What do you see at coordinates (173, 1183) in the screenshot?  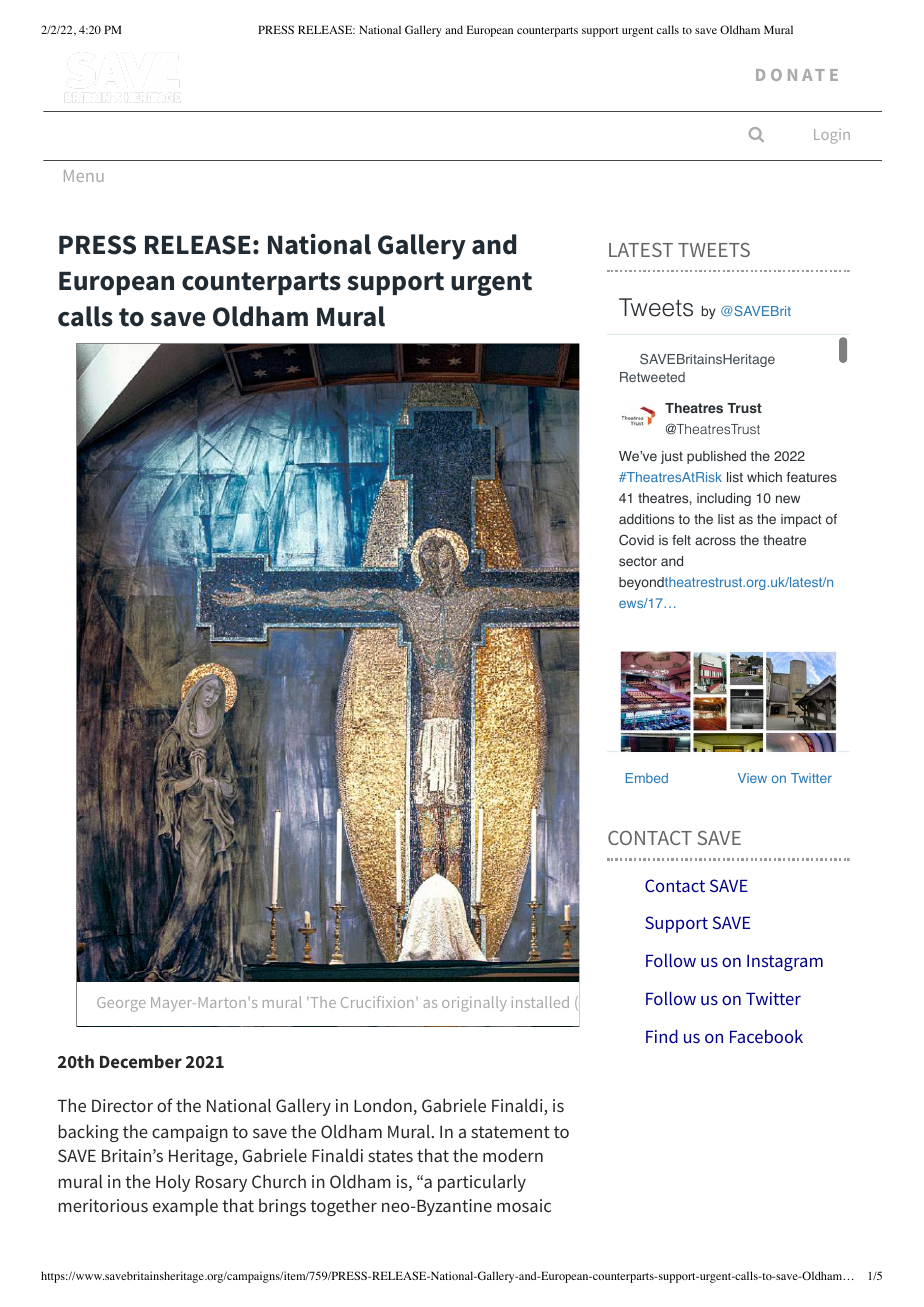 I see `Holy` at bounding box center [173, 1183].
